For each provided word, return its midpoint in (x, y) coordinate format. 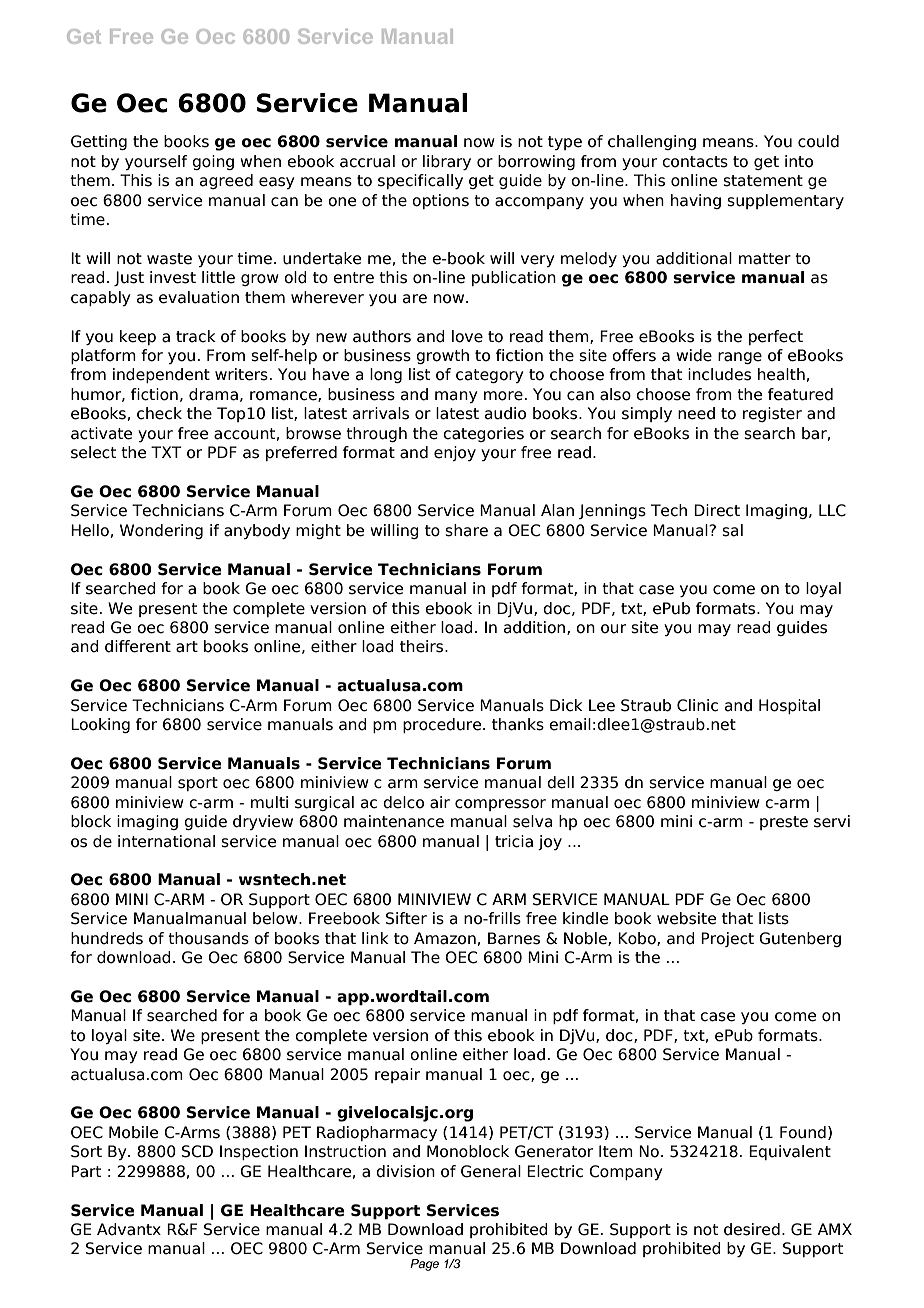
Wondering (161, 531)
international (166, 841)
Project (727, 939)
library (447, 162)
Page (424, 1265)
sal (732, 530)
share (466, 530)
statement (763, 181)
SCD (197, 1151)
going (213, 162)
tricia (514, 841)
